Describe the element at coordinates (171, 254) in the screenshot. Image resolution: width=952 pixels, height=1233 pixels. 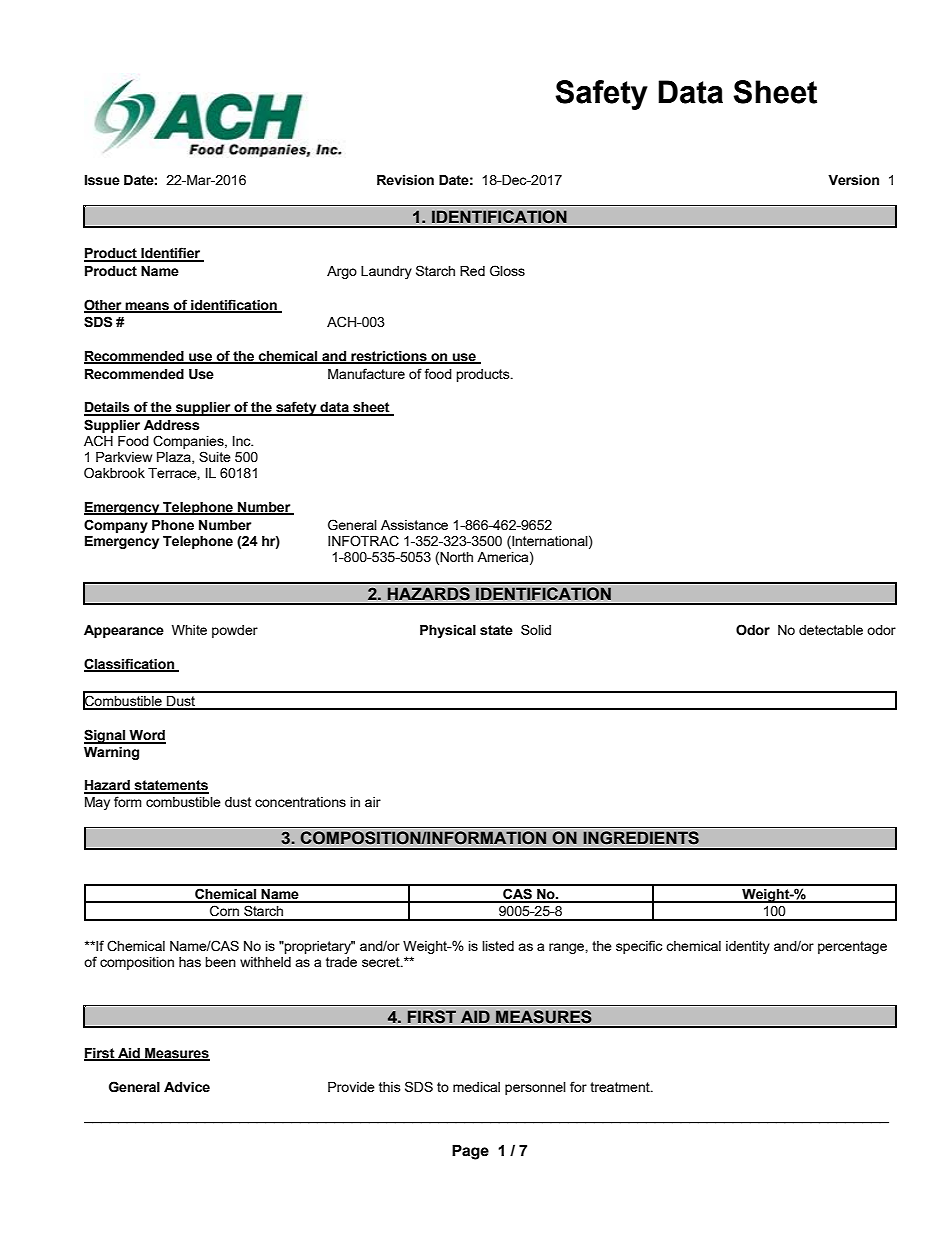
I see `Identifier` at that location.
